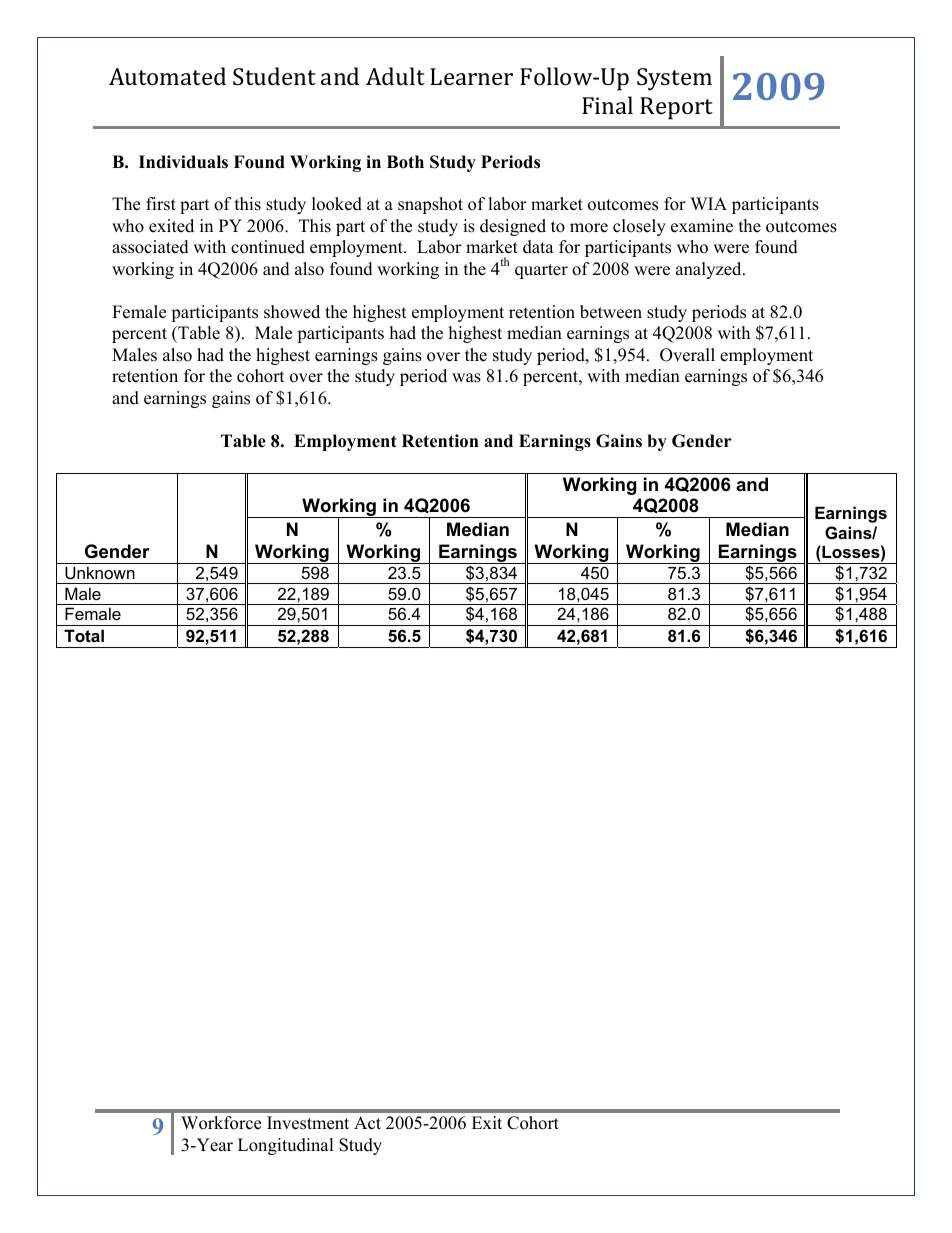  What do you see at coordinates (308, 1123) in the screenshot?
I see `Investment` at bounding box center [308, 1123].
